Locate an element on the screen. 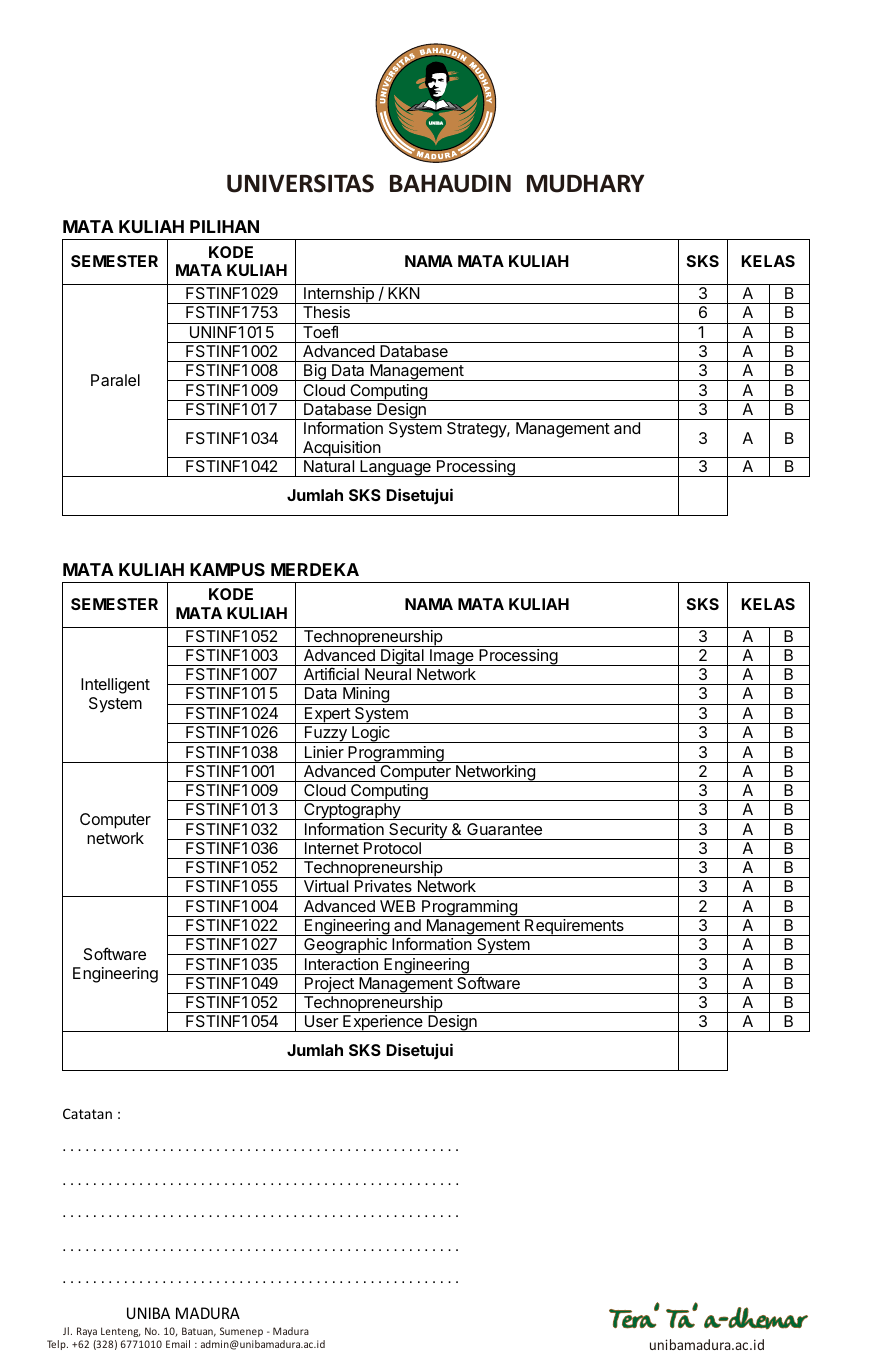 This screenshot has width=872, height=1372. Requirements is located at coordinates (574, 927).
